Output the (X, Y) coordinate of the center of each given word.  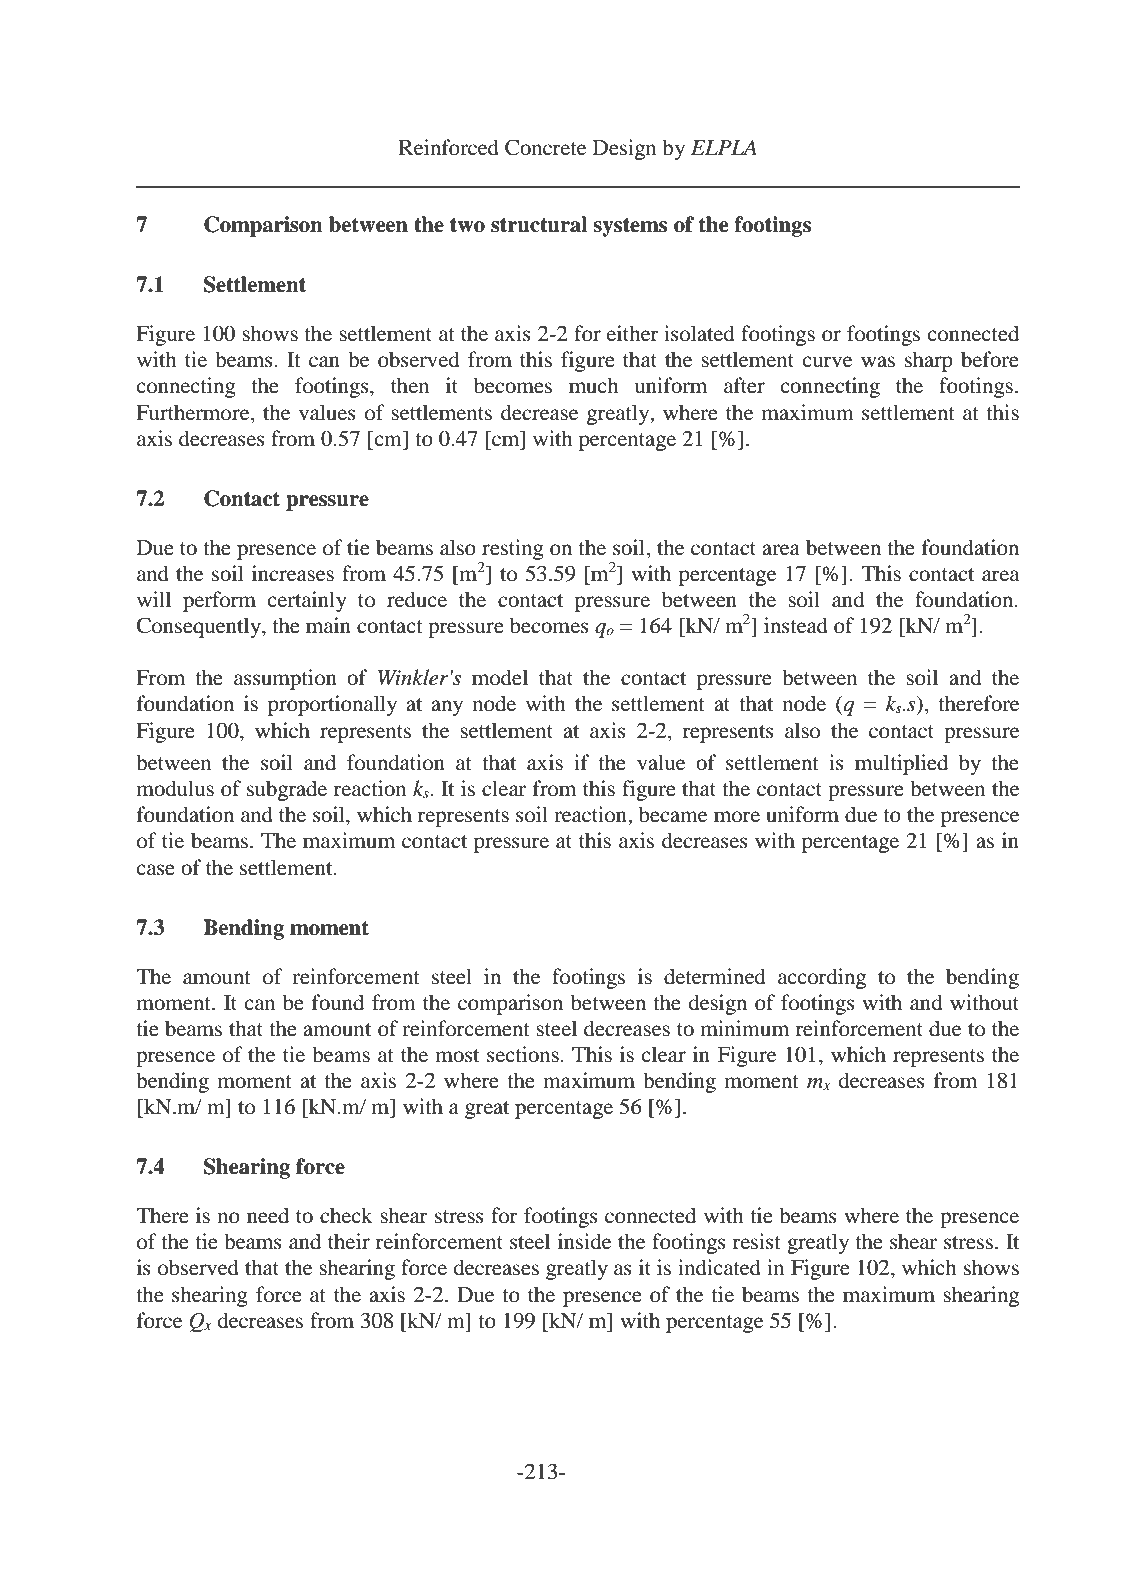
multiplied (901, 764)
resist (757, 1241)
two (467, 225)
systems (630, 227)
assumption (285, 679)
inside (584, 1241)
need (268, 1215)
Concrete (545, 147)
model (500, 677)
